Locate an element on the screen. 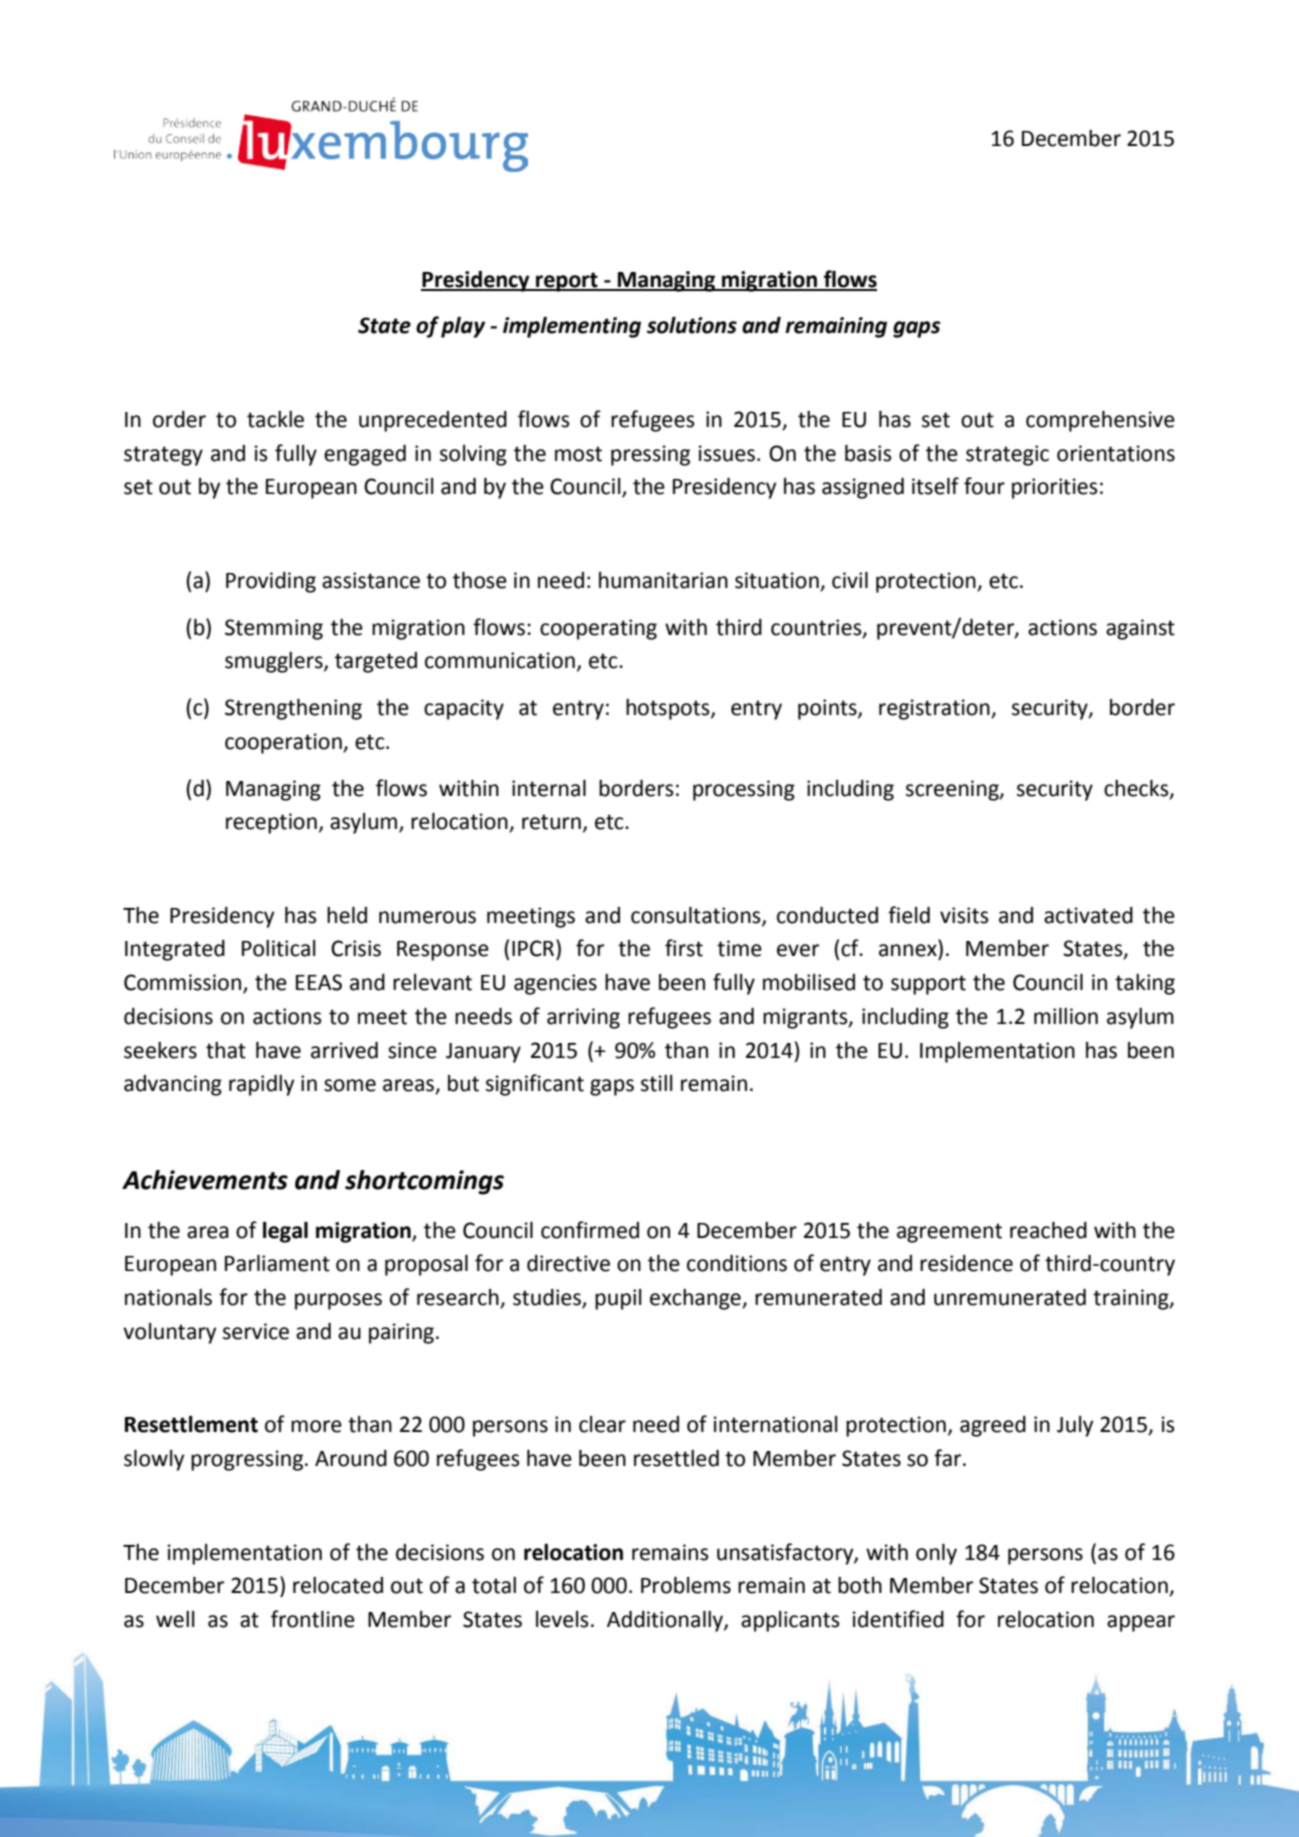 The width and height of the screenshot is (1299, 1837). Problems is located at coordinates (686, 1585).
